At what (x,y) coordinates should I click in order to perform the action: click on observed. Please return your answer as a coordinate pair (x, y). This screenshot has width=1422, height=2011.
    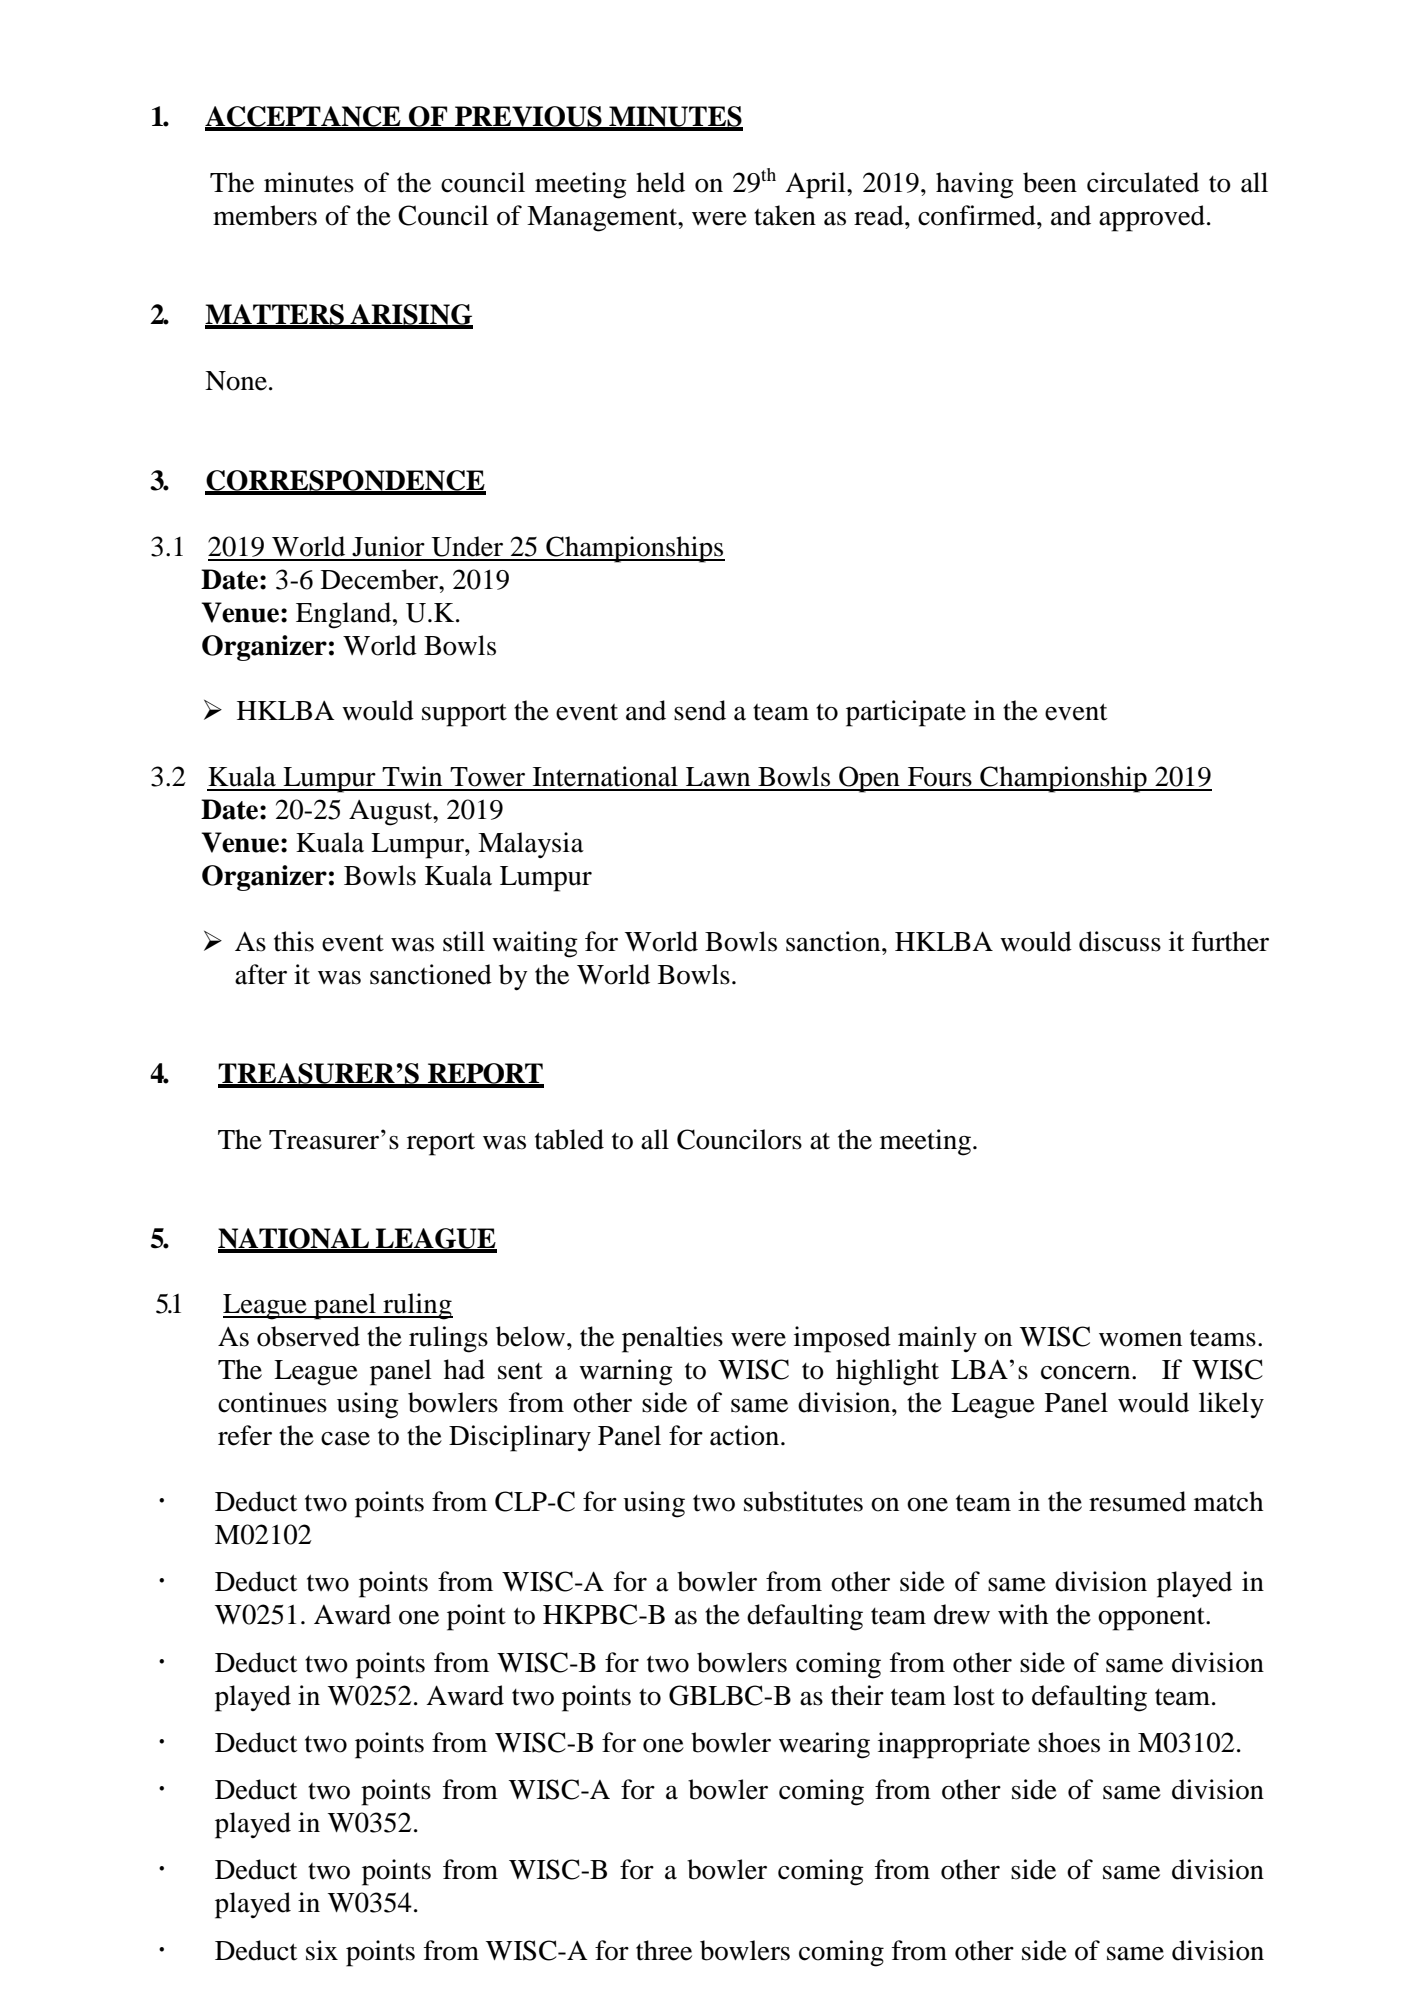
    Looking at the image, I should click on (308, 1336).
